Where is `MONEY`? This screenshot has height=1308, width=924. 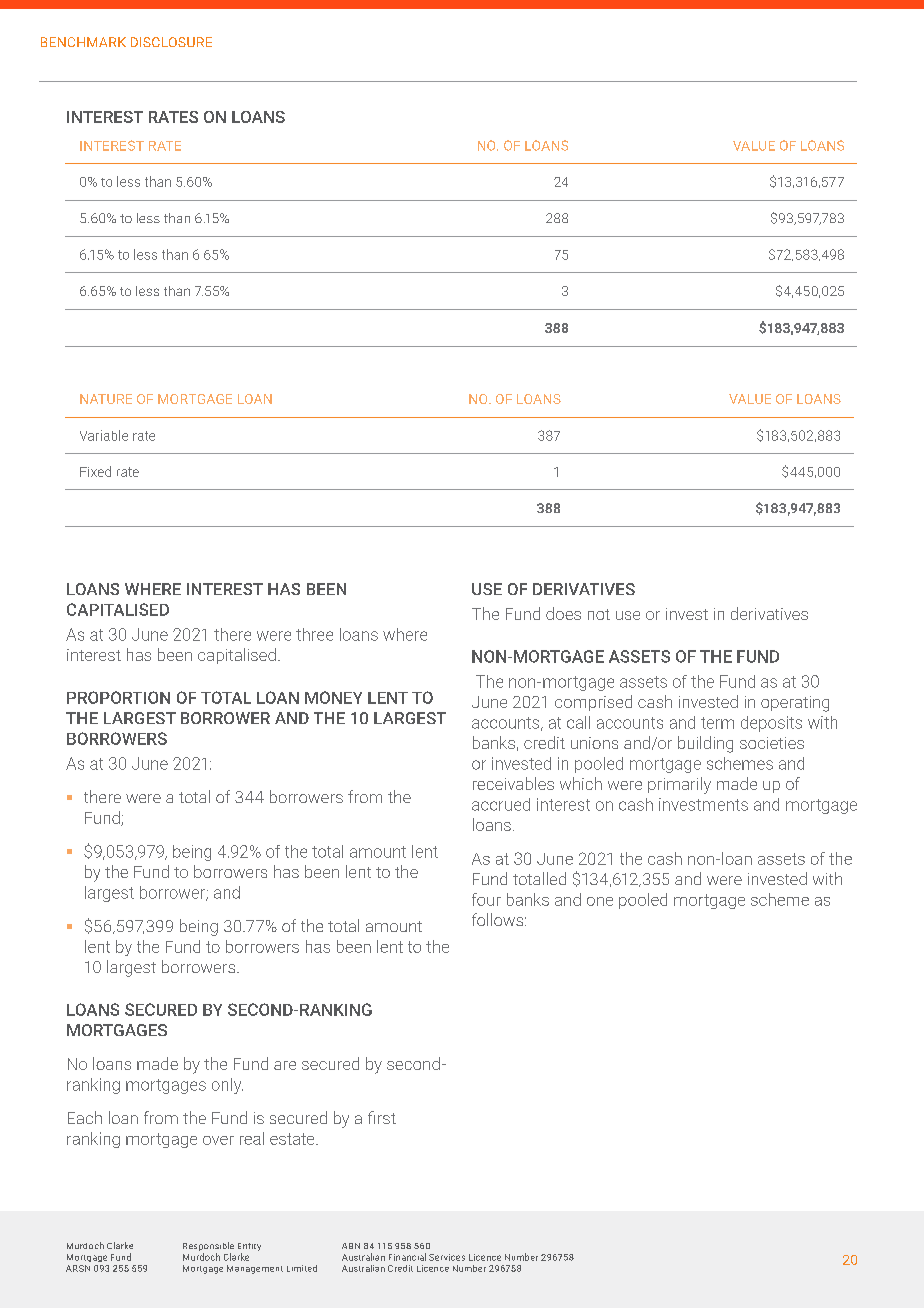
MONEY is located at coordinates (333, 697).
